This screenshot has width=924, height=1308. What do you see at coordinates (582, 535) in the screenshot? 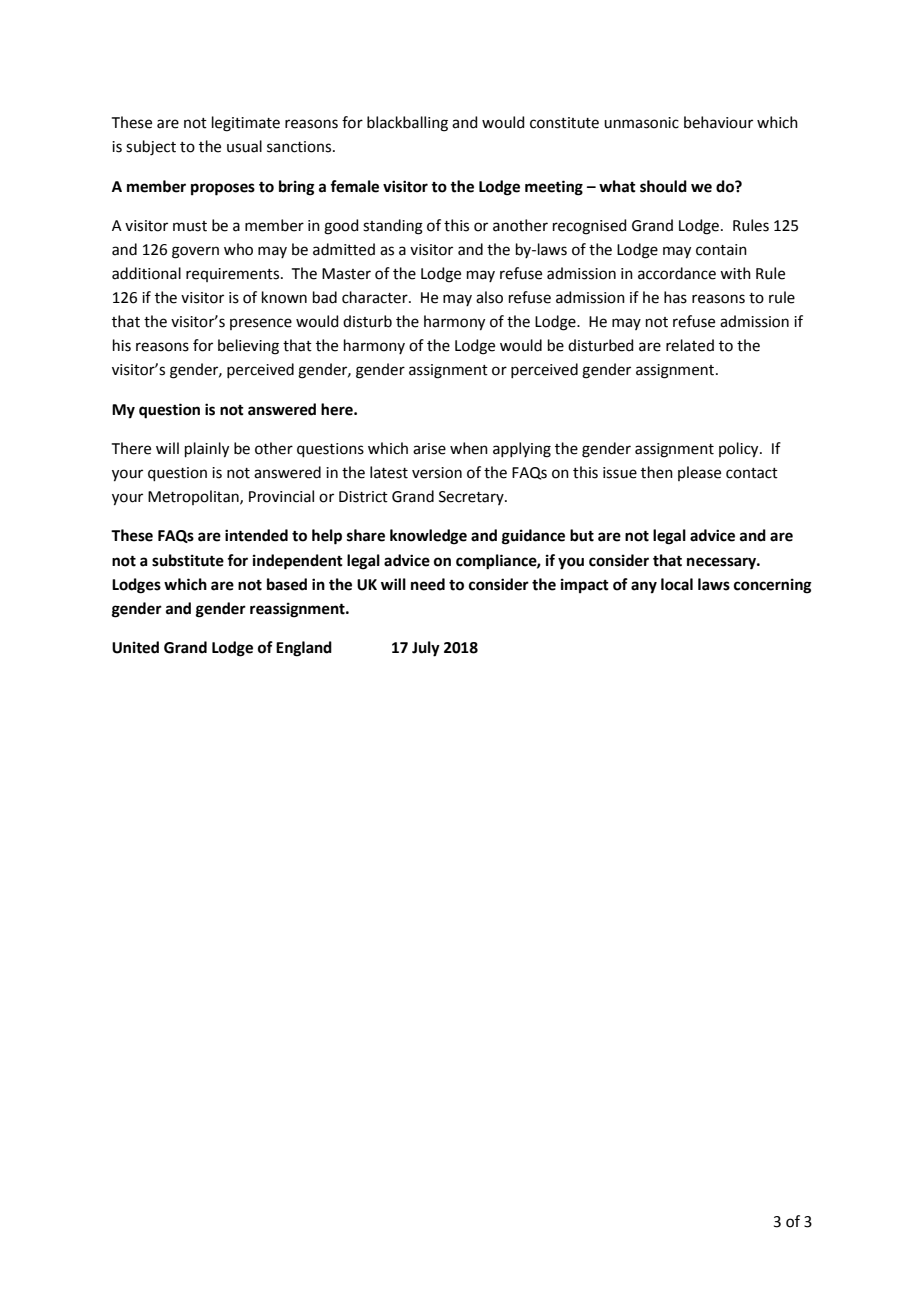
I see `but` at bounding box center [582, 535].
